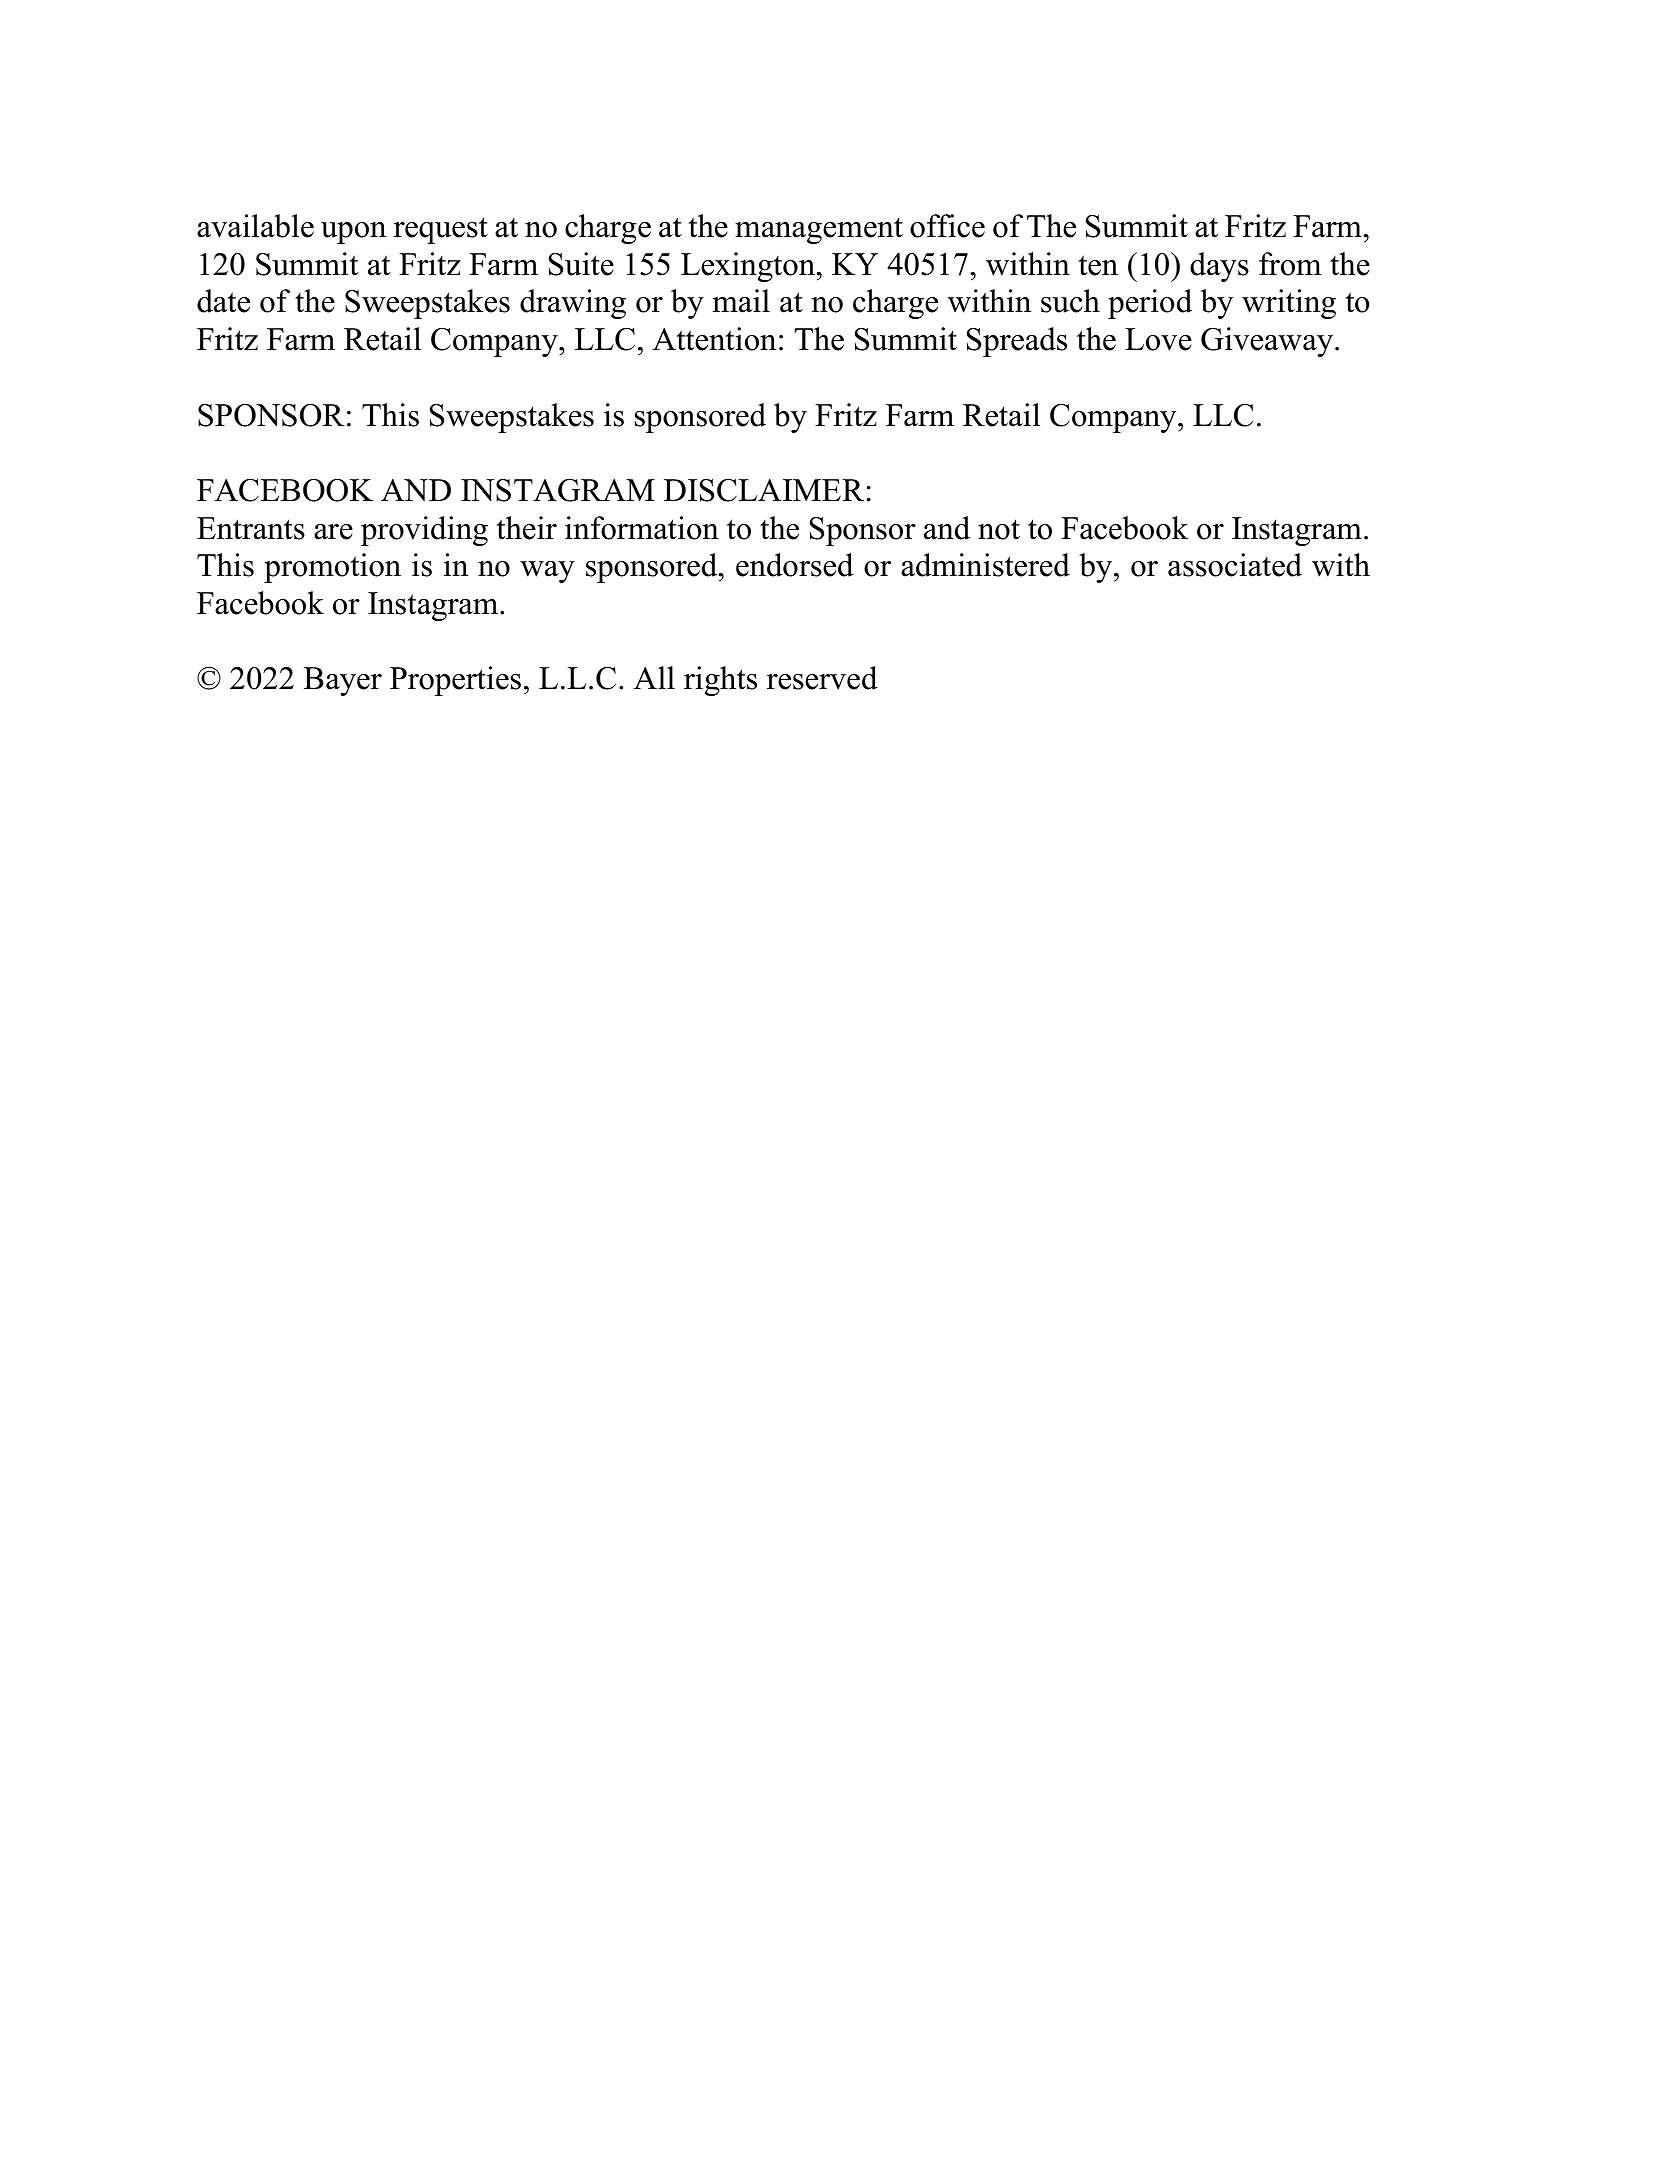 This screenshot has width=1671, height=2163. Describe the element at coordinates (819, 230) in the screenshot. I see `management` at that location.
